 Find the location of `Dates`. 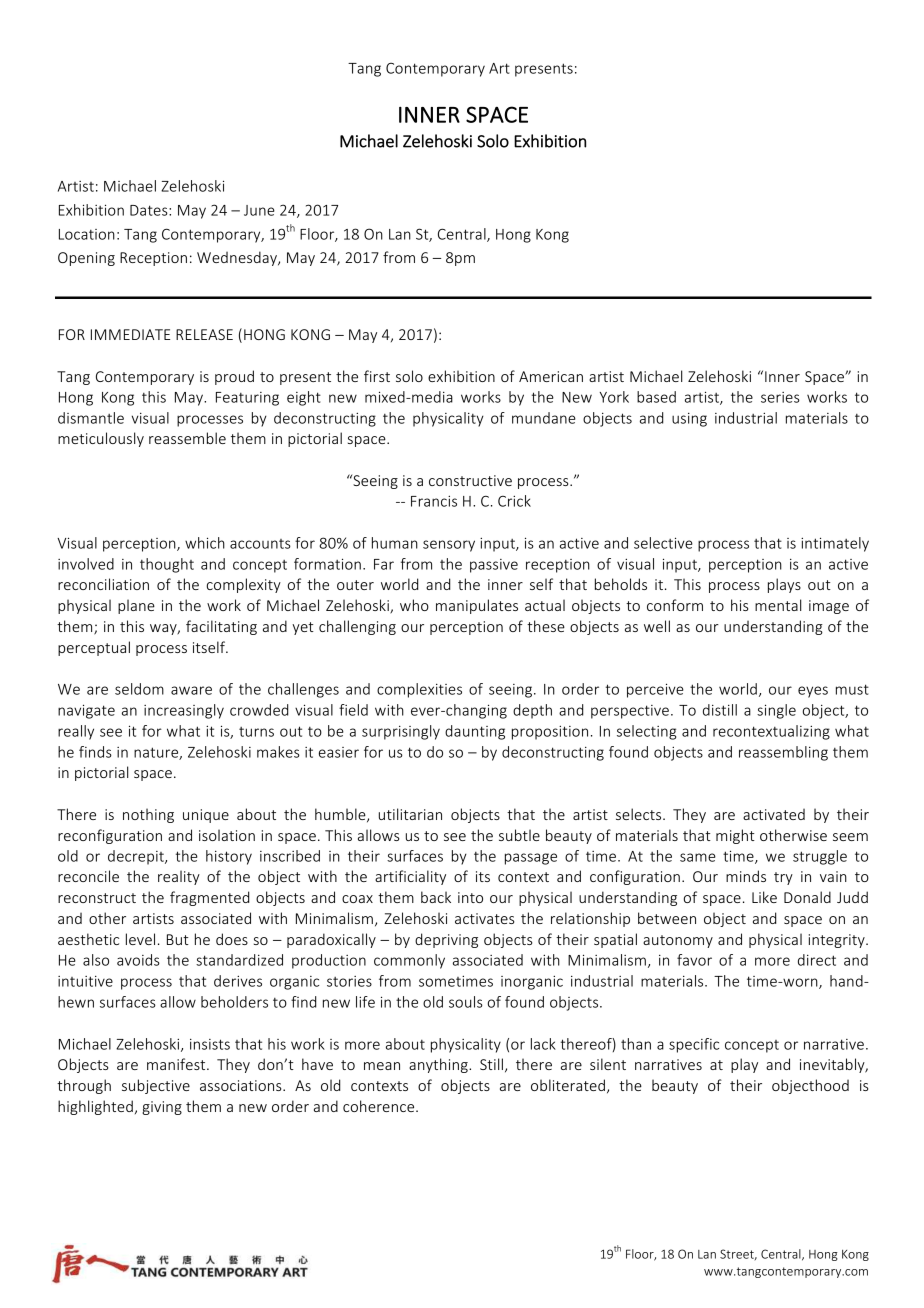

Dates is located at coordinates (150, 210).
